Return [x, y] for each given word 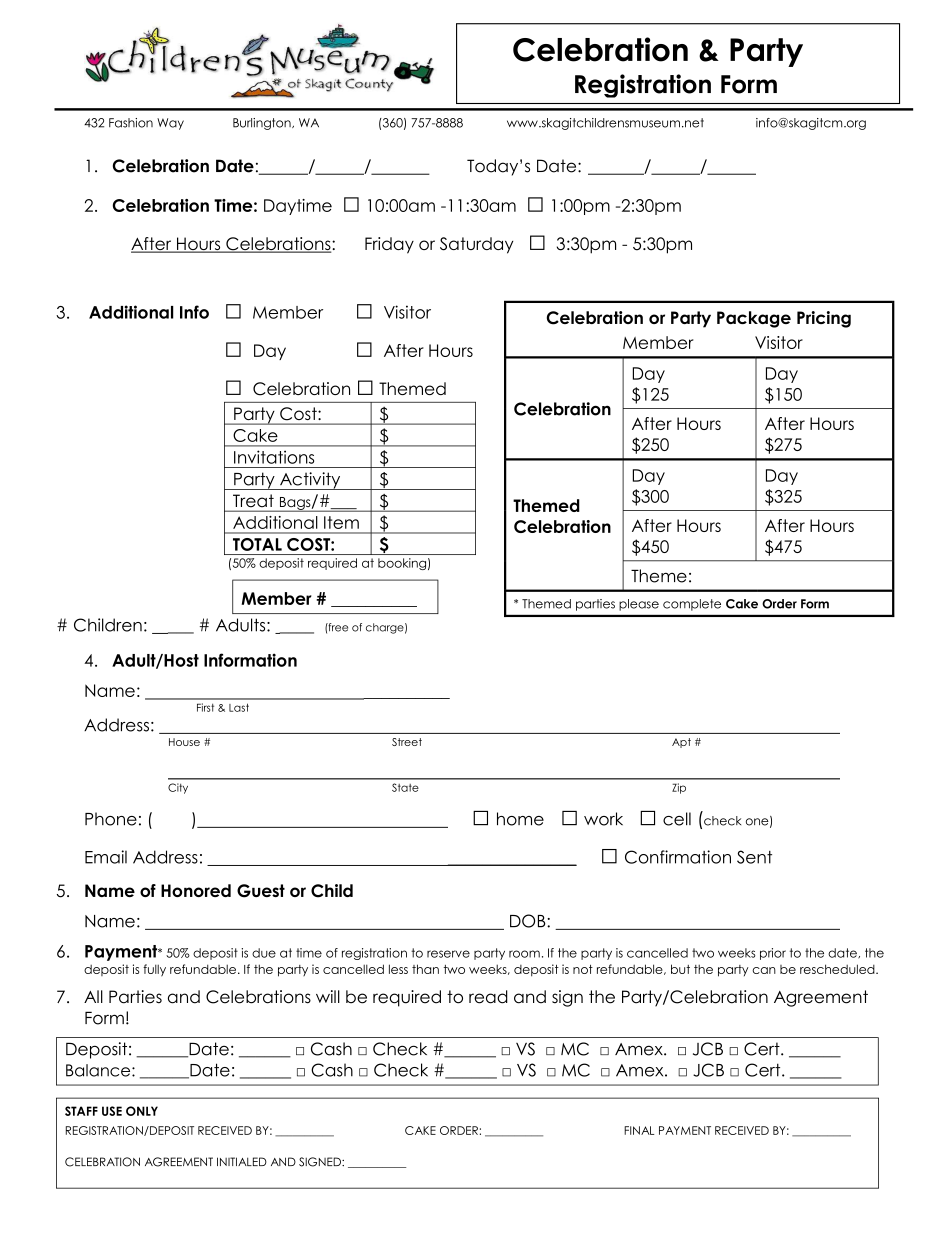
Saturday [476, 245]
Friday [389, 245]
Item [341, 522]
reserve [448, 954]
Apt [681, 743]
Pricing [824, 319]
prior [773, 954]
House [184, 742]
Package [754, 319]
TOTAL [257, 544]
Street [407, 742]
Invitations [274, 457]
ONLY [142, 1111]
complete [692, 605]
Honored [196, 890]
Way [170, 124]
